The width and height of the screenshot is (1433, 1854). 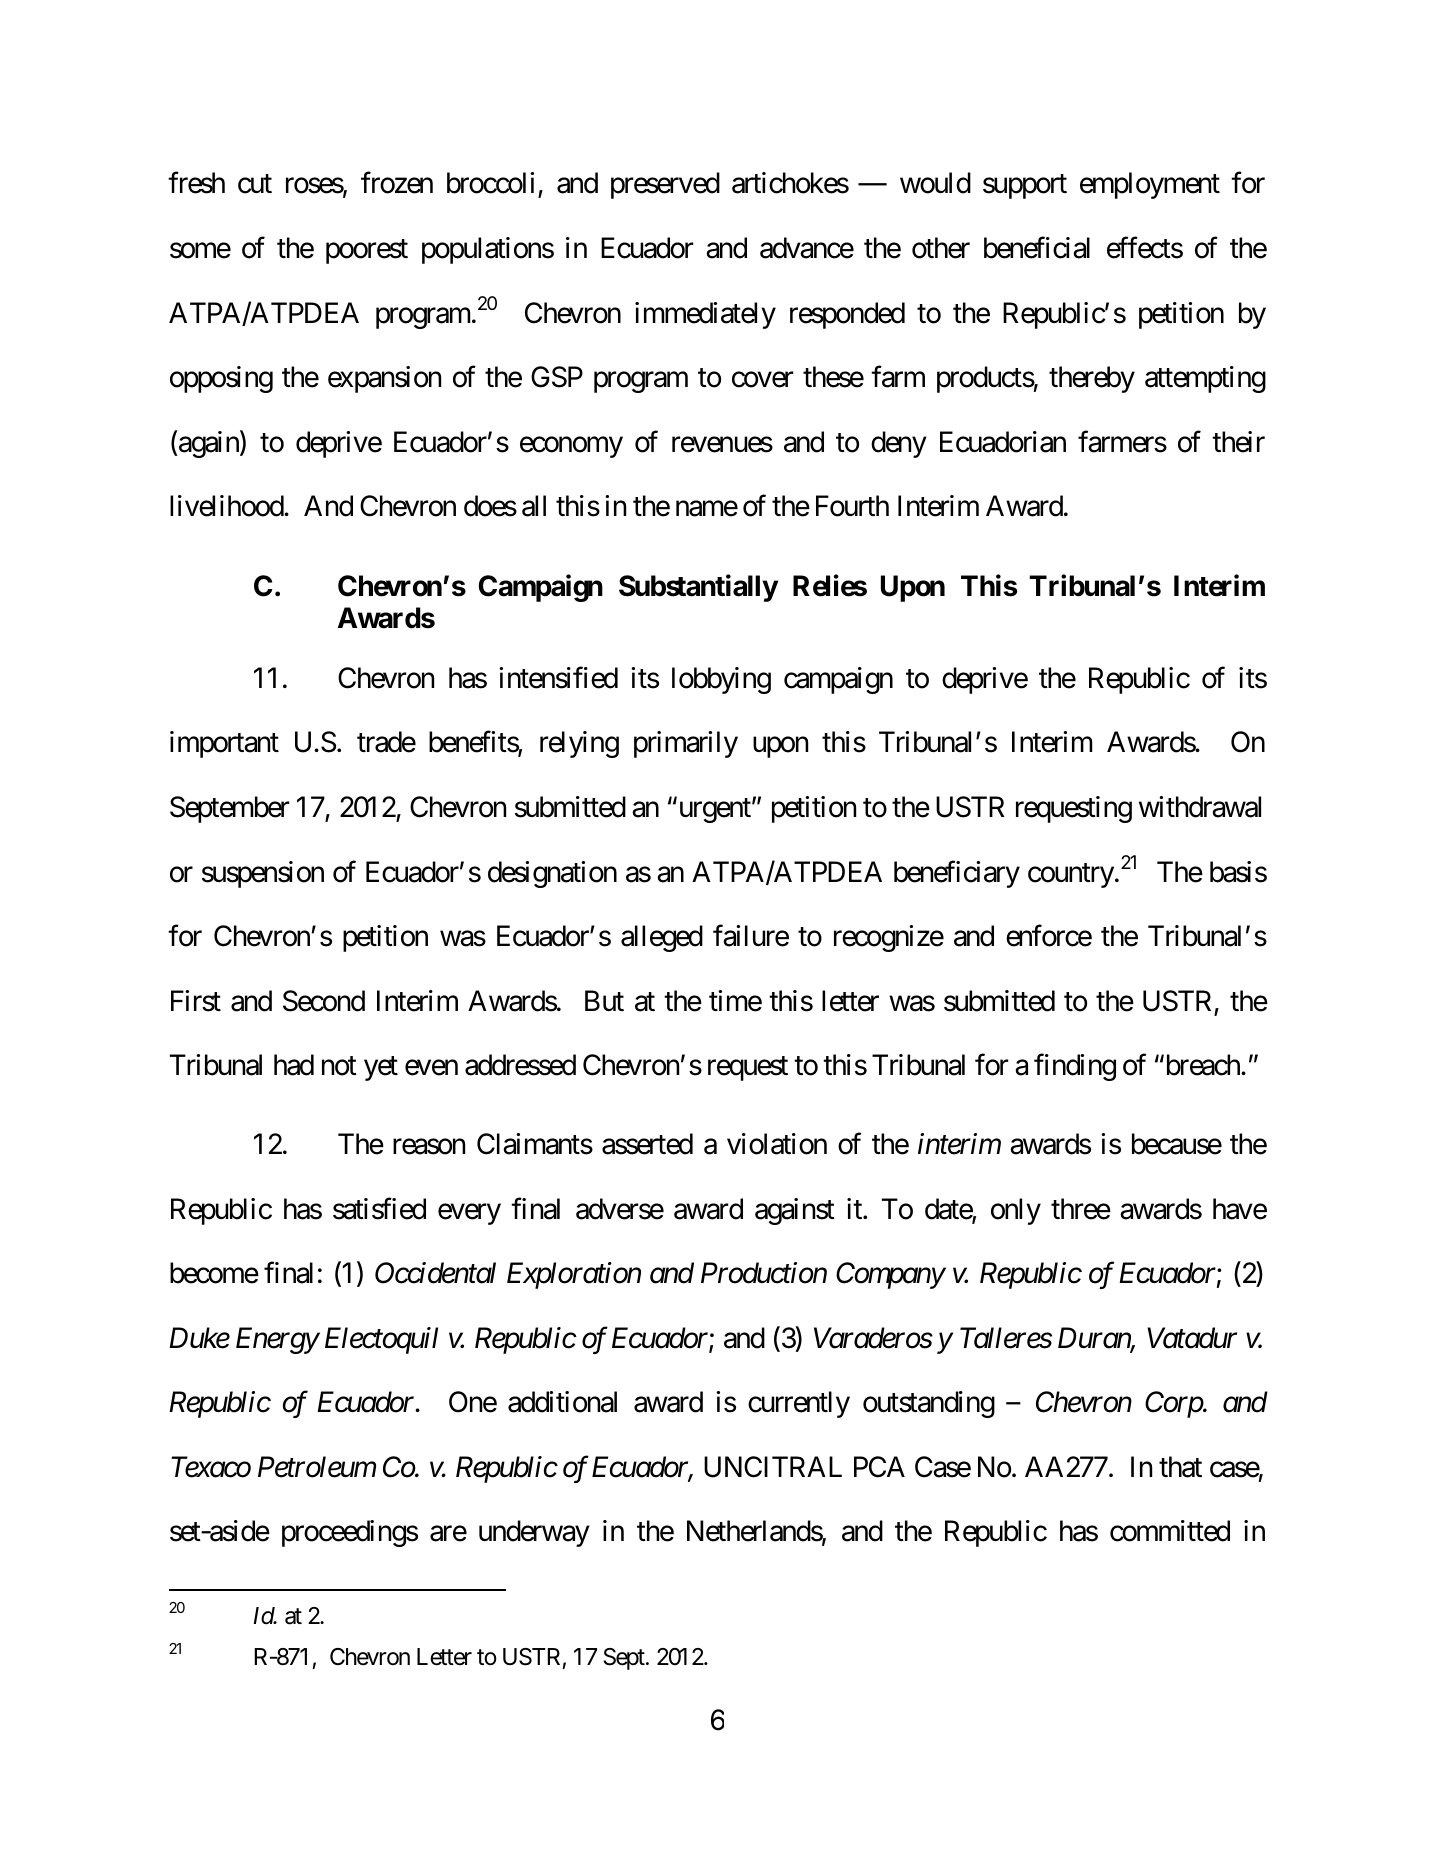 I want to click on violation, so click(x=777, y=1144).
